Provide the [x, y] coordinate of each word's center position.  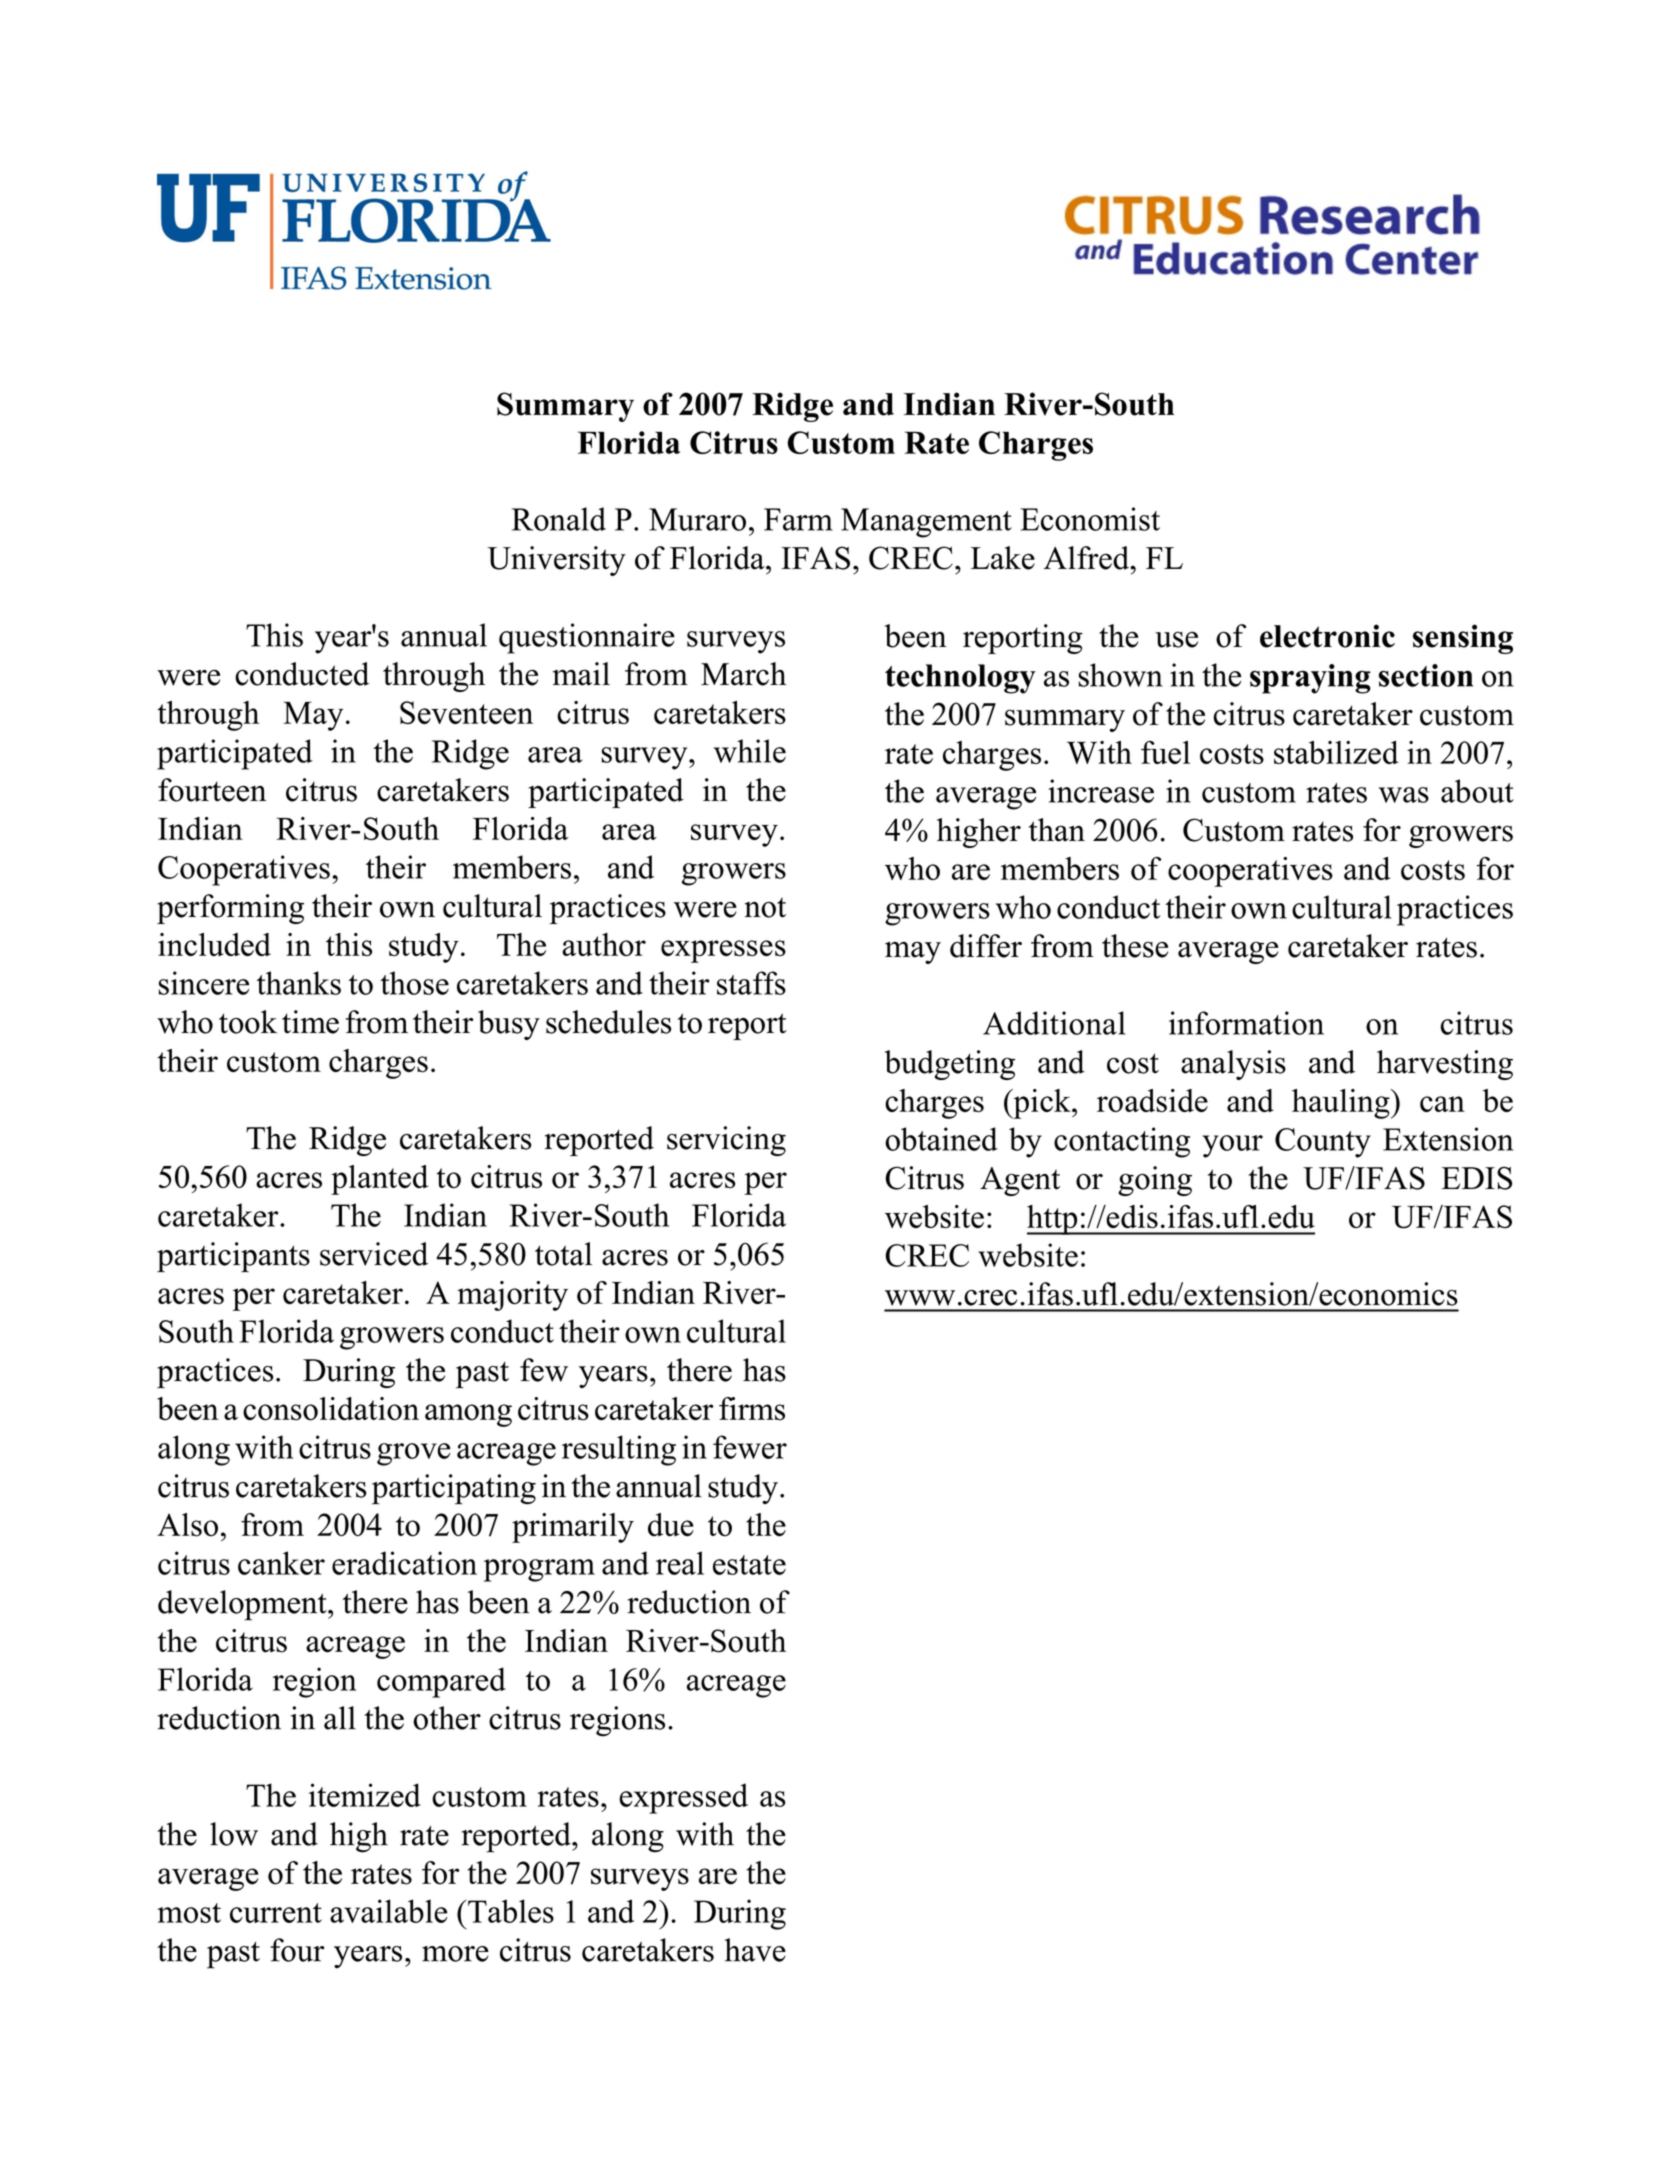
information [1246, 1023]
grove [414, 1454]
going [1155, 1181]
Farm [798, 519]
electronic [1327, 636]
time [310, 1022]
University [556, 561]
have [755, 1950]
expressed [683, 1798]
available [388, 1911]
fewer [750, 1447]
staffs [751, 983]
